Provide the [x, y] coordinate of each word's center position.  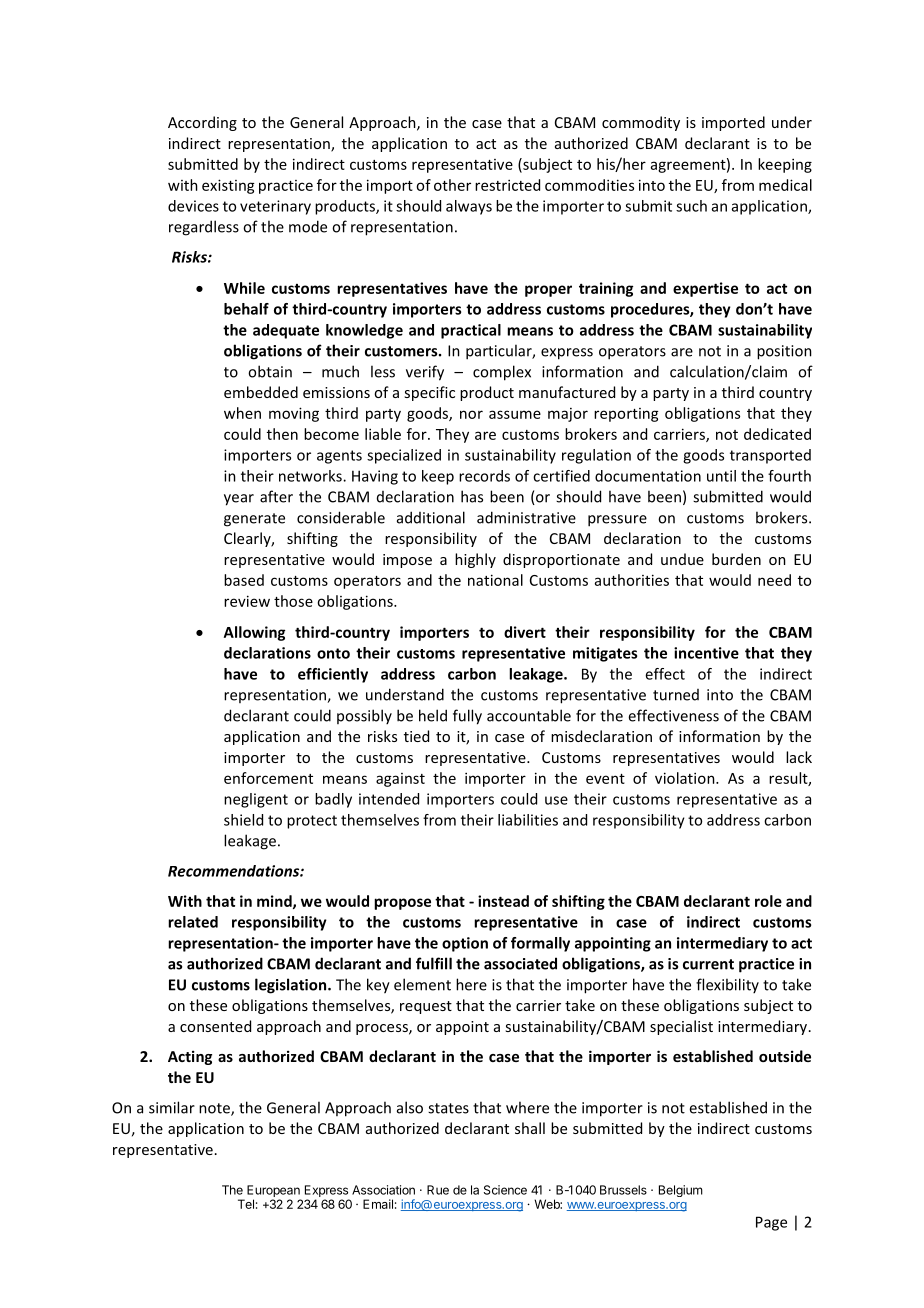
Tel [246, 1204]
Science [505, 1190]
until [721, 476]
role [768, 901]
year [239, 500]
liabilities [528, 820]
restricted [507, 185]
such [691, 206]
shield [243, 820]
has [472, 496]
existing [228, 186]
